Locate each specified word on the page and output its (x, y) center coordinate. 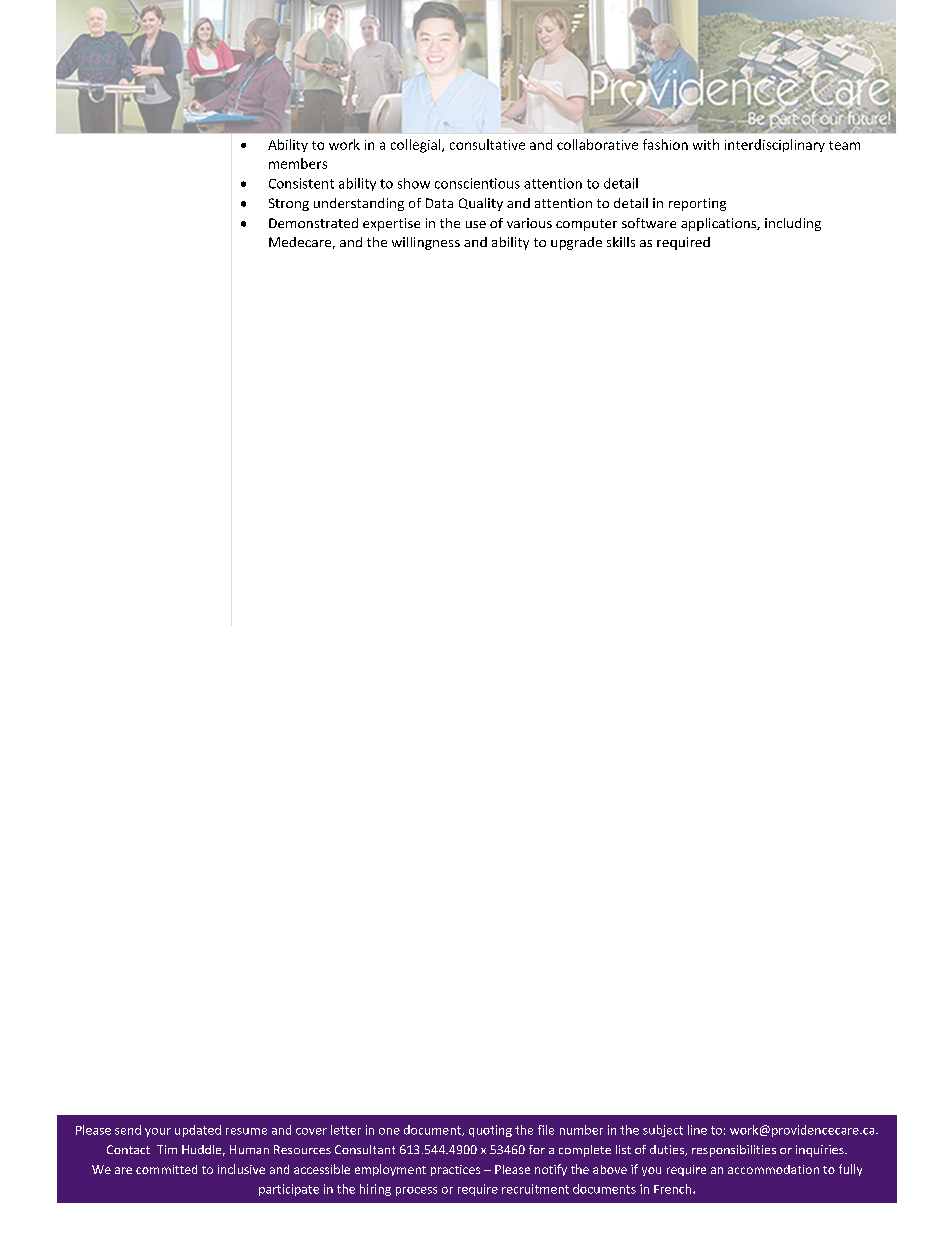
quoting (490, 1131)
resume (246, 1131)
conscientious (477, 183)
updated (198, 1131)
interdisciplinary (775, 145)
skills (621, 242)
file (546, 1130)
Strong (289, 204)
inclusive (241, 1169)
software (649, 223)
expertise (391, 224)
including (793, 224)
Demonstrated (313, 223)
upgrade (576, 243)
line (697, 1130)
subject (663, 1131)
